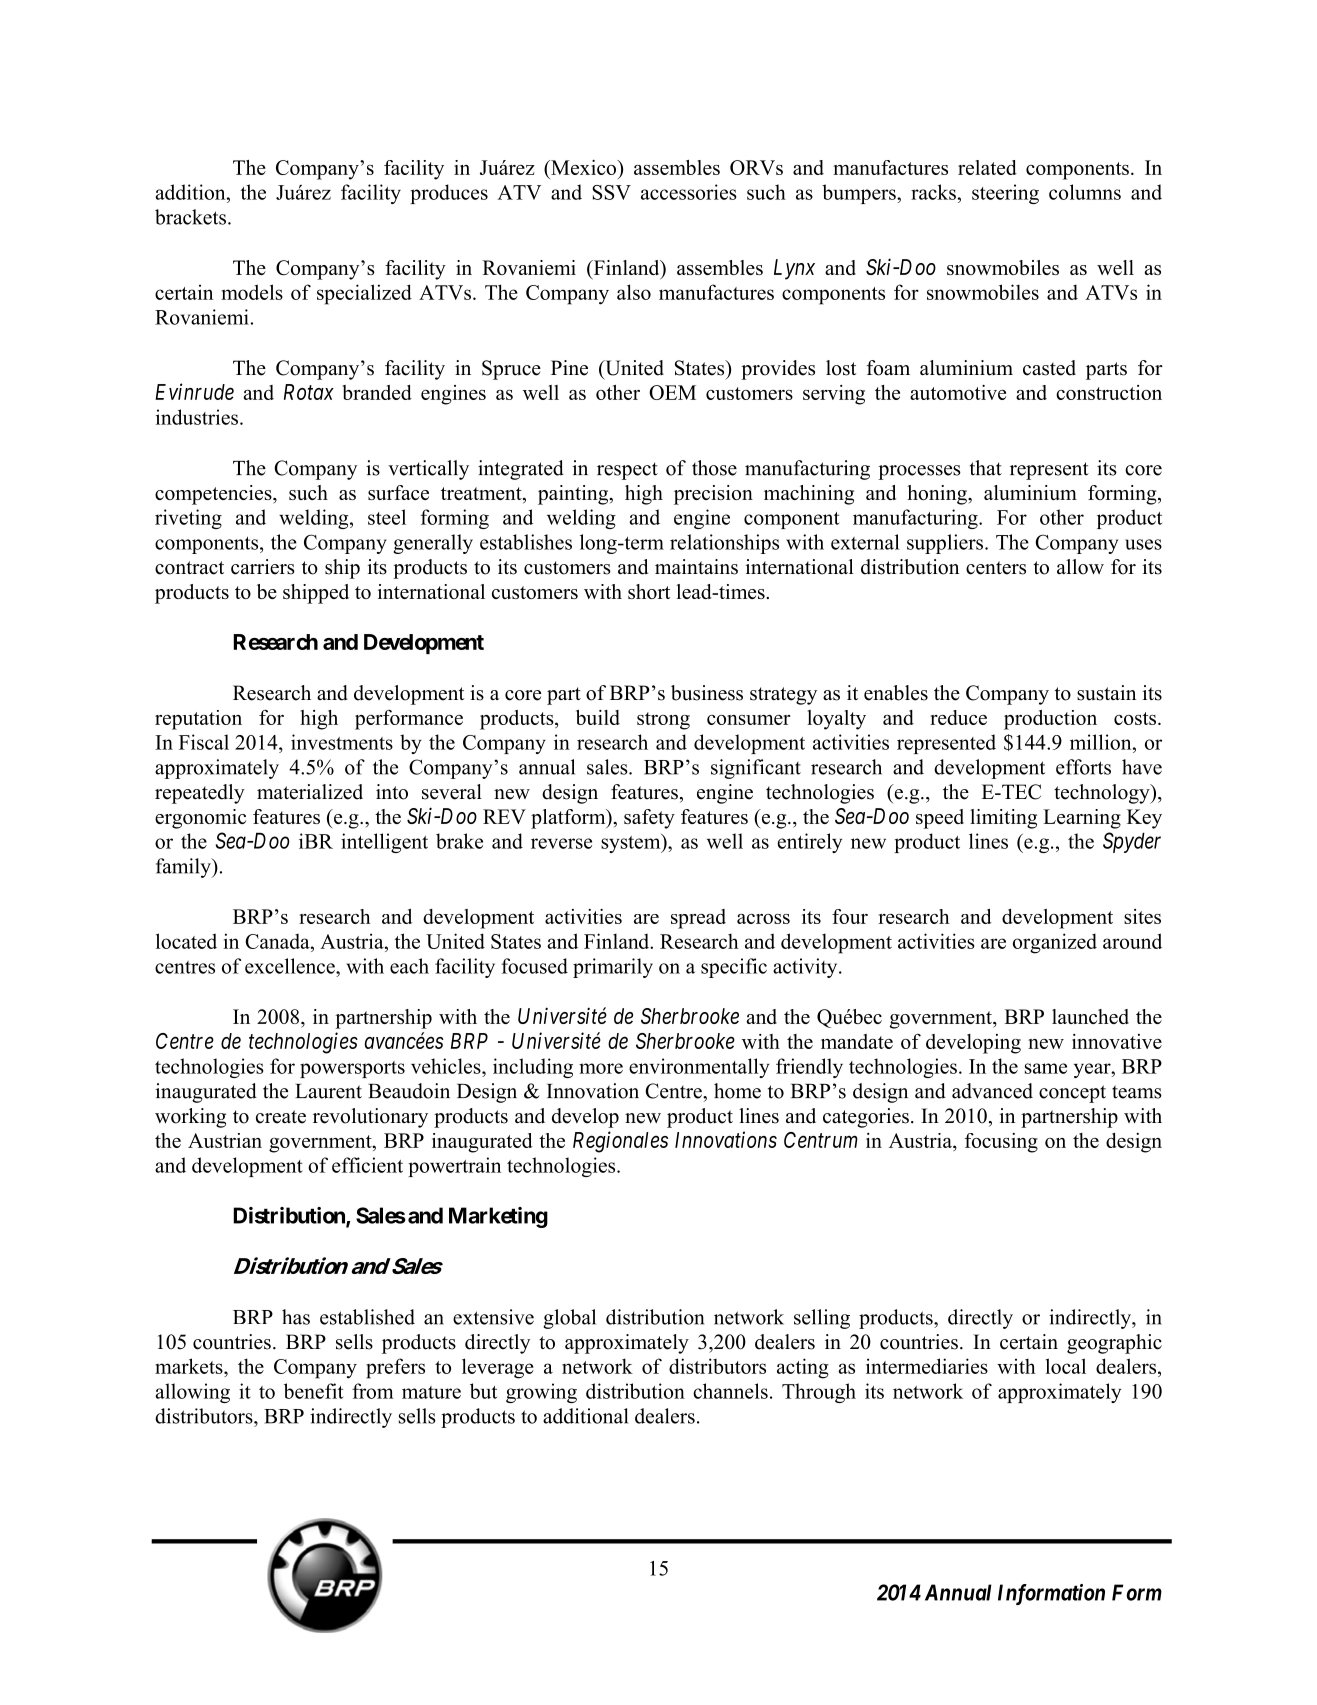 The height and width of the screenshot is (1705, 1317). What do you see at coordinates (313, 1391) in the screenshot?
I see `benefit` at bounding box center [313, 1391].
